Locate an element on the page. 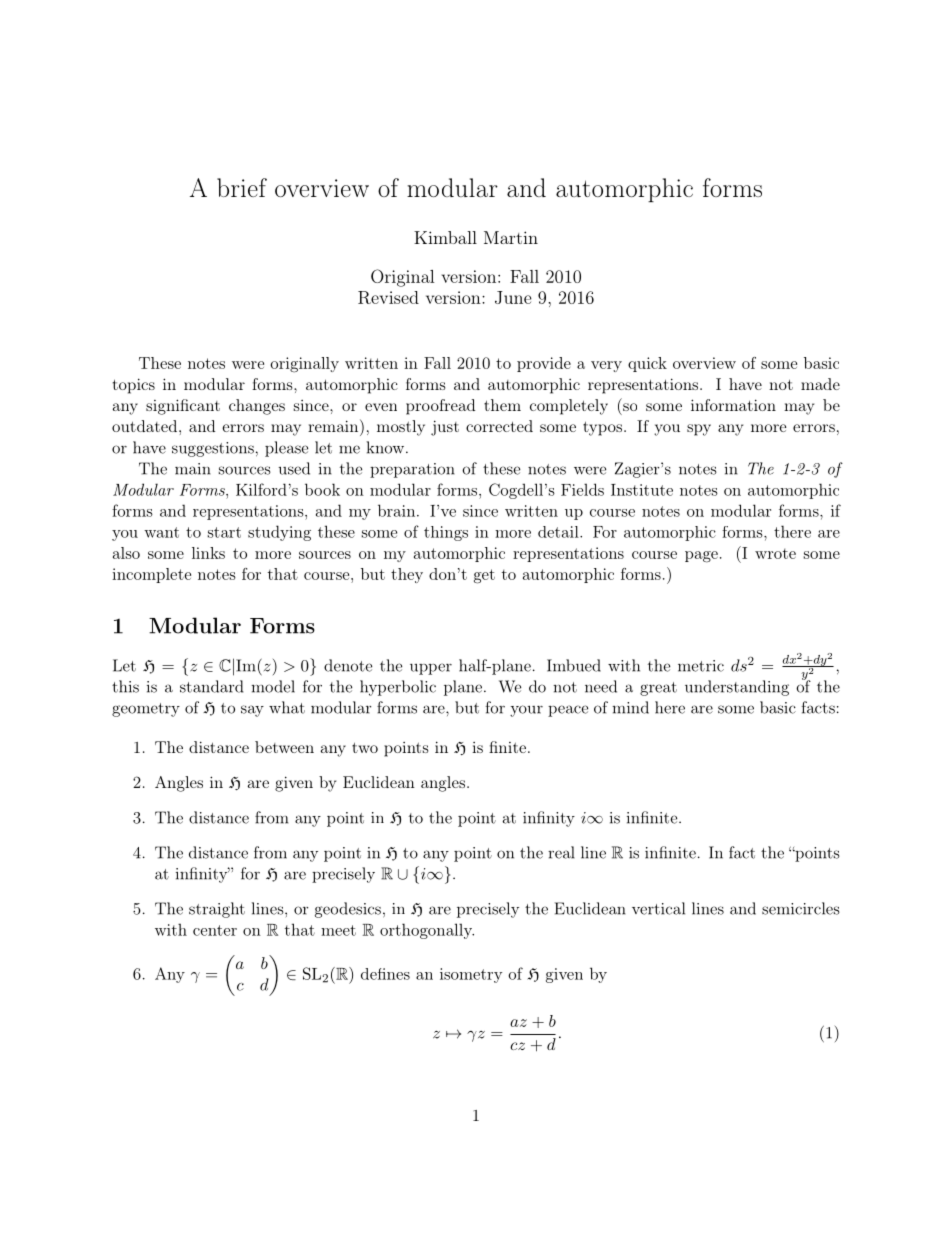 The width and height of the image is (952, 1233). get is located at coordinates (484, 576).
